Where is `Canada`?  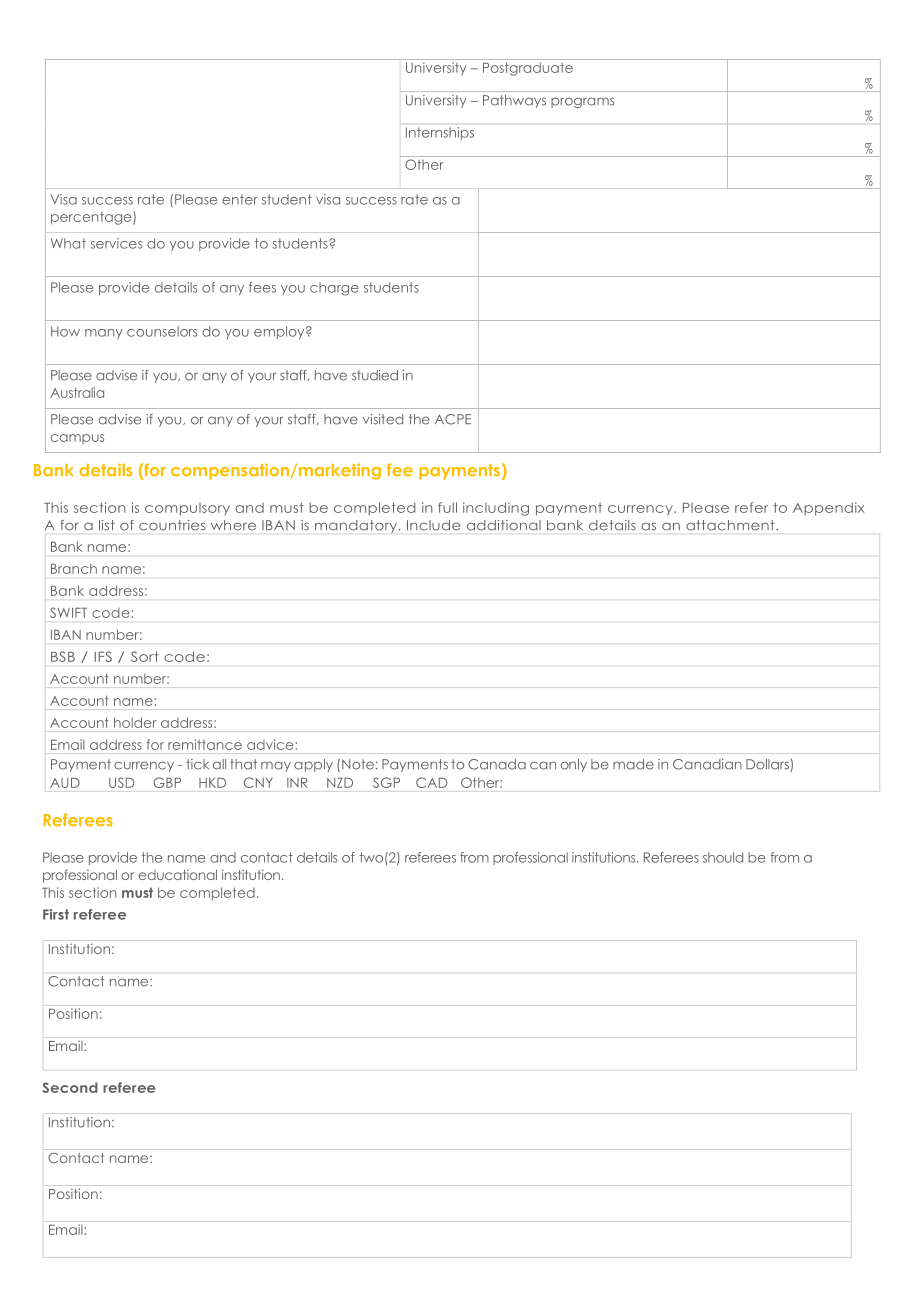
Canada is located at coordinates (497, 764).
